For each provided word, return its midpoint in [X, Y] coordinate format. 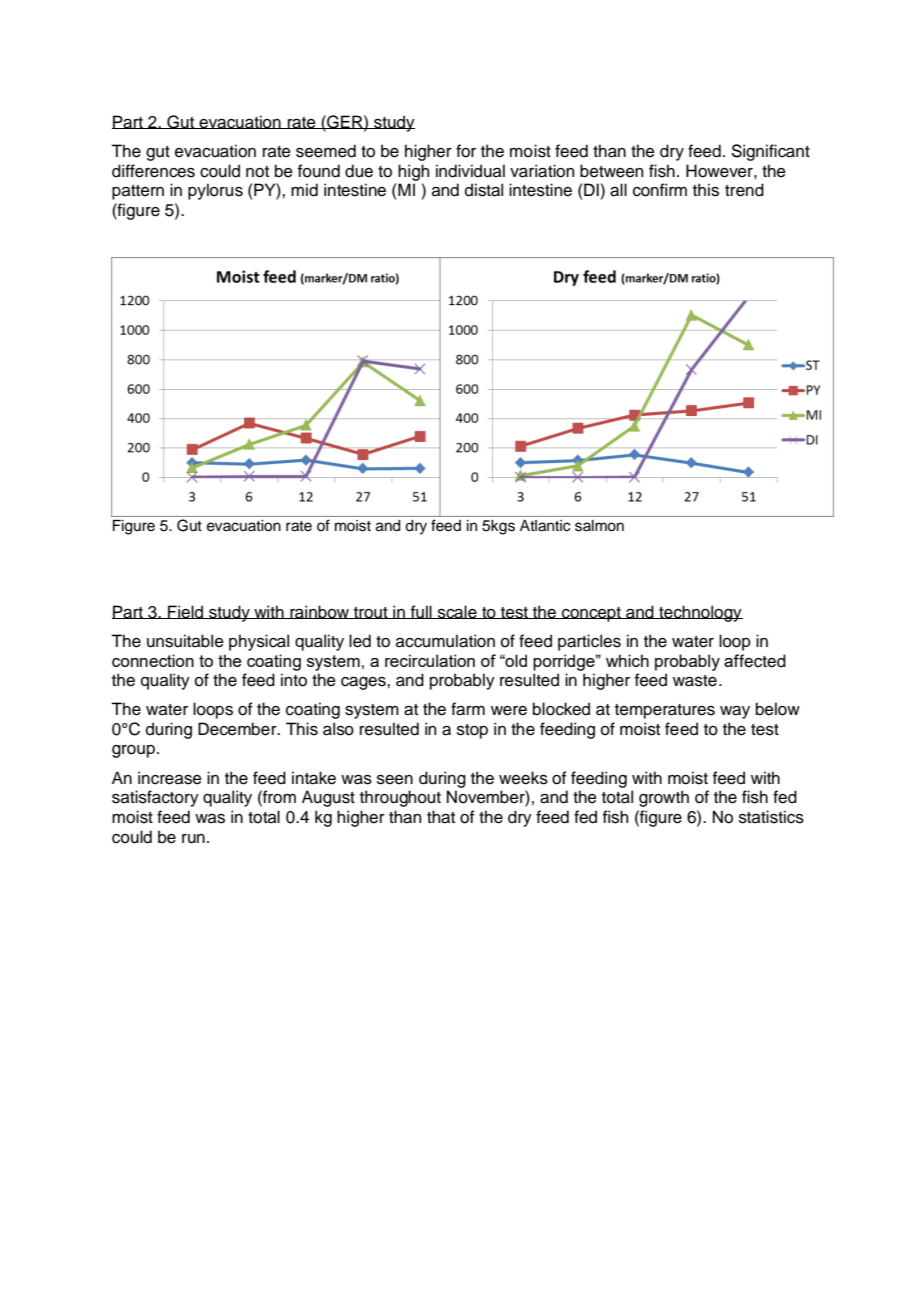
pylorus [215, 191]
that [441, 817]
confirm [660, 190]
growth [664, 798]
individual [470, 171]
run [193, 839]
